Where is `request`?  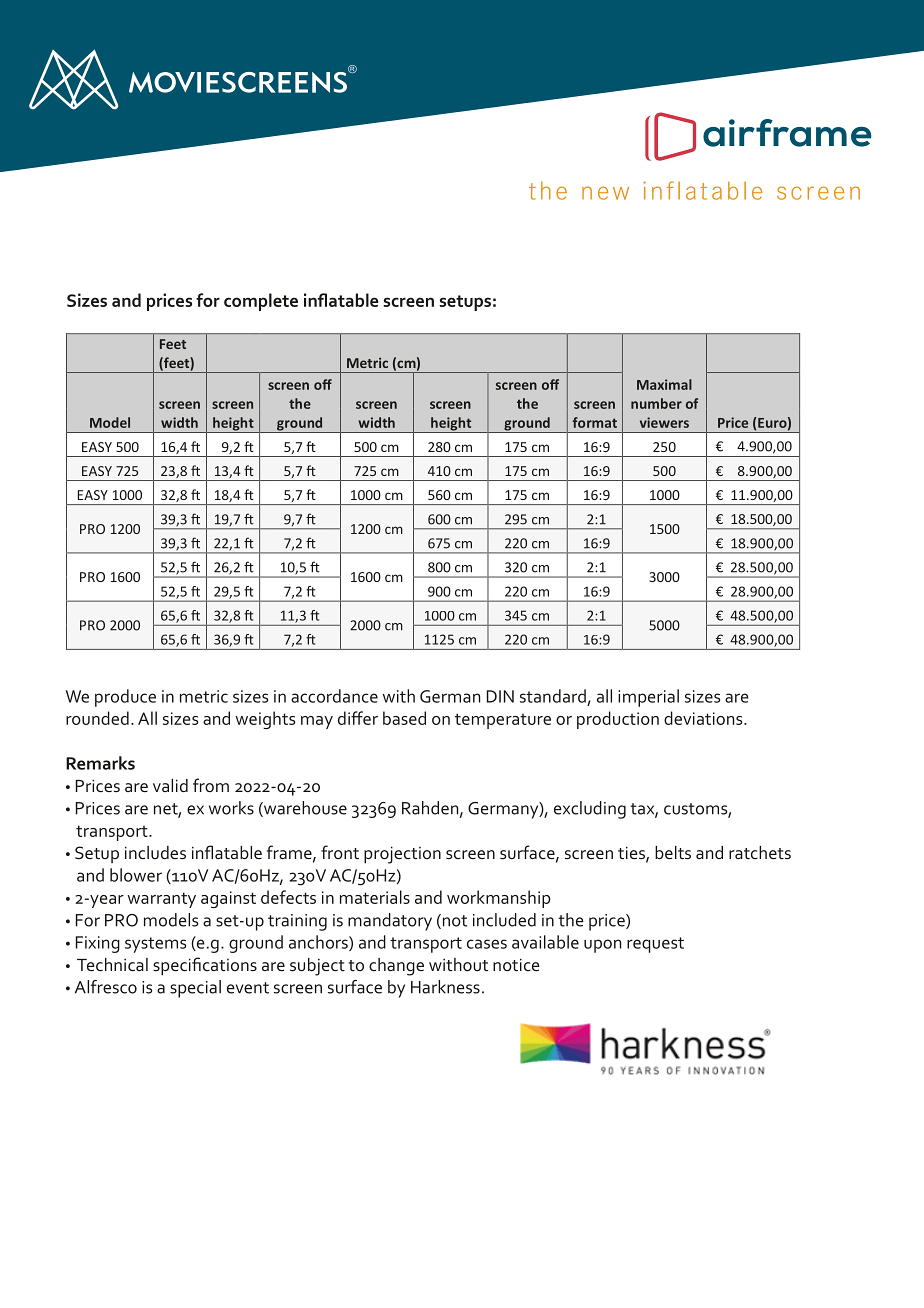 request is located at coordinates (655, 945).
